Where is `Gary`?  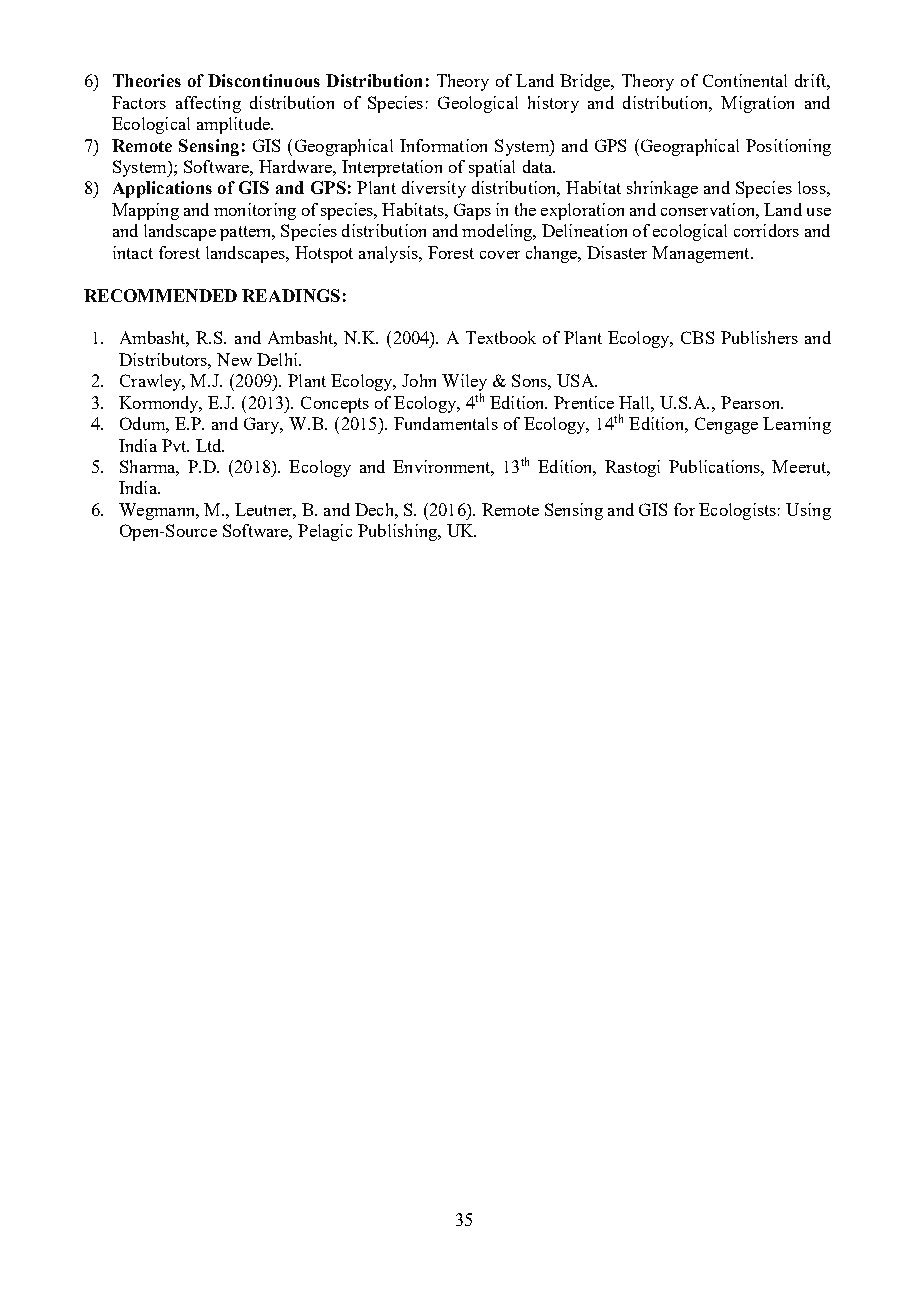 Gary is located at coordinates (263, 425).
